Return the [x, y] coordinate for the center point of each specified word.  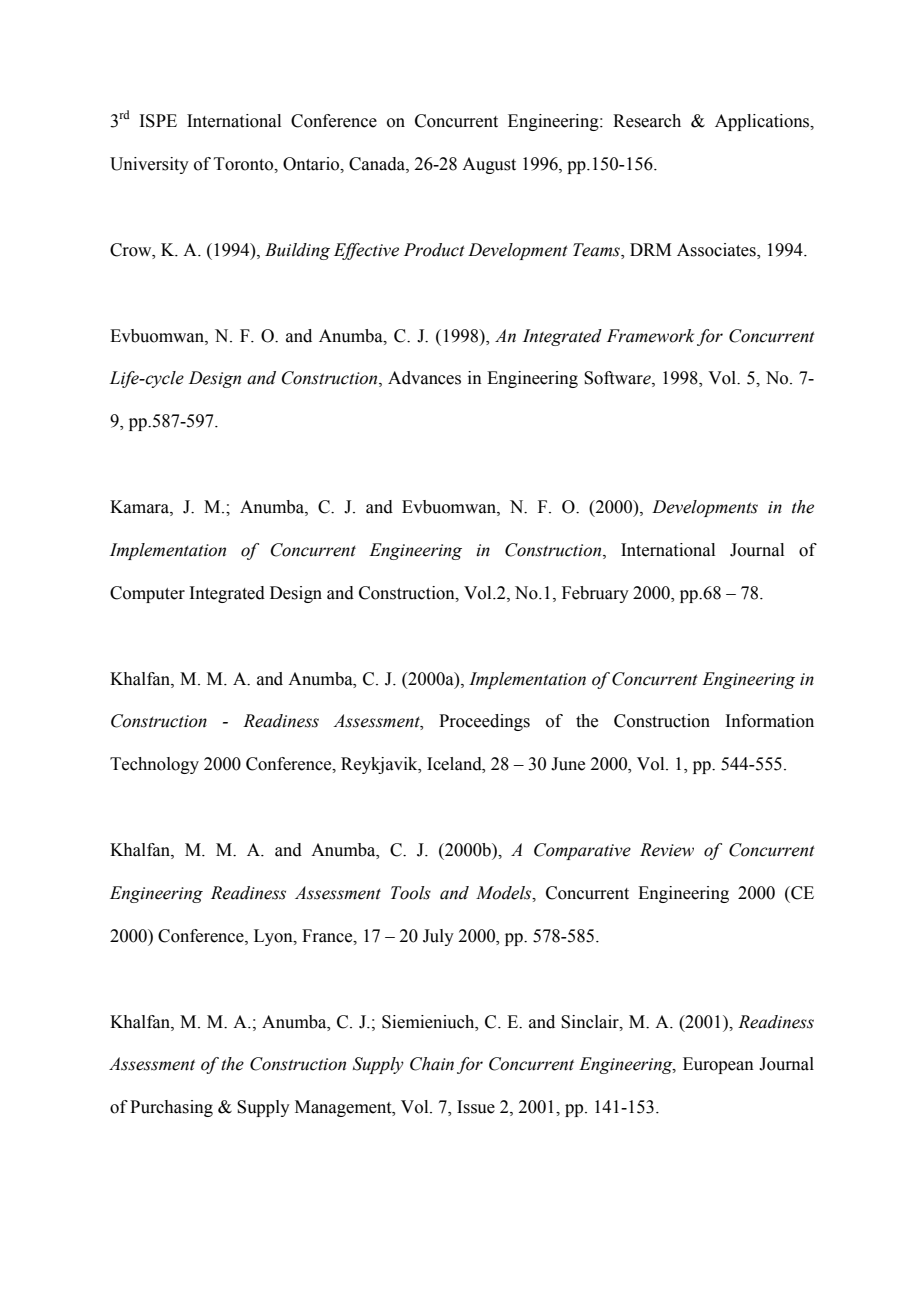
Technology [154, 765]
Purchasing [171, 1108]
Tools [411, 893]
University [149, 165]
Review [667, 850]
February [595, 594]
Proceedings [484, 722]
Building [297, 251]
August [489, 165]
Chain [432, 1064]
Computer [147, 594]
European [718, 1065]
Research [647, 121]
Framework [650, 336]
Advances [424, 378]
